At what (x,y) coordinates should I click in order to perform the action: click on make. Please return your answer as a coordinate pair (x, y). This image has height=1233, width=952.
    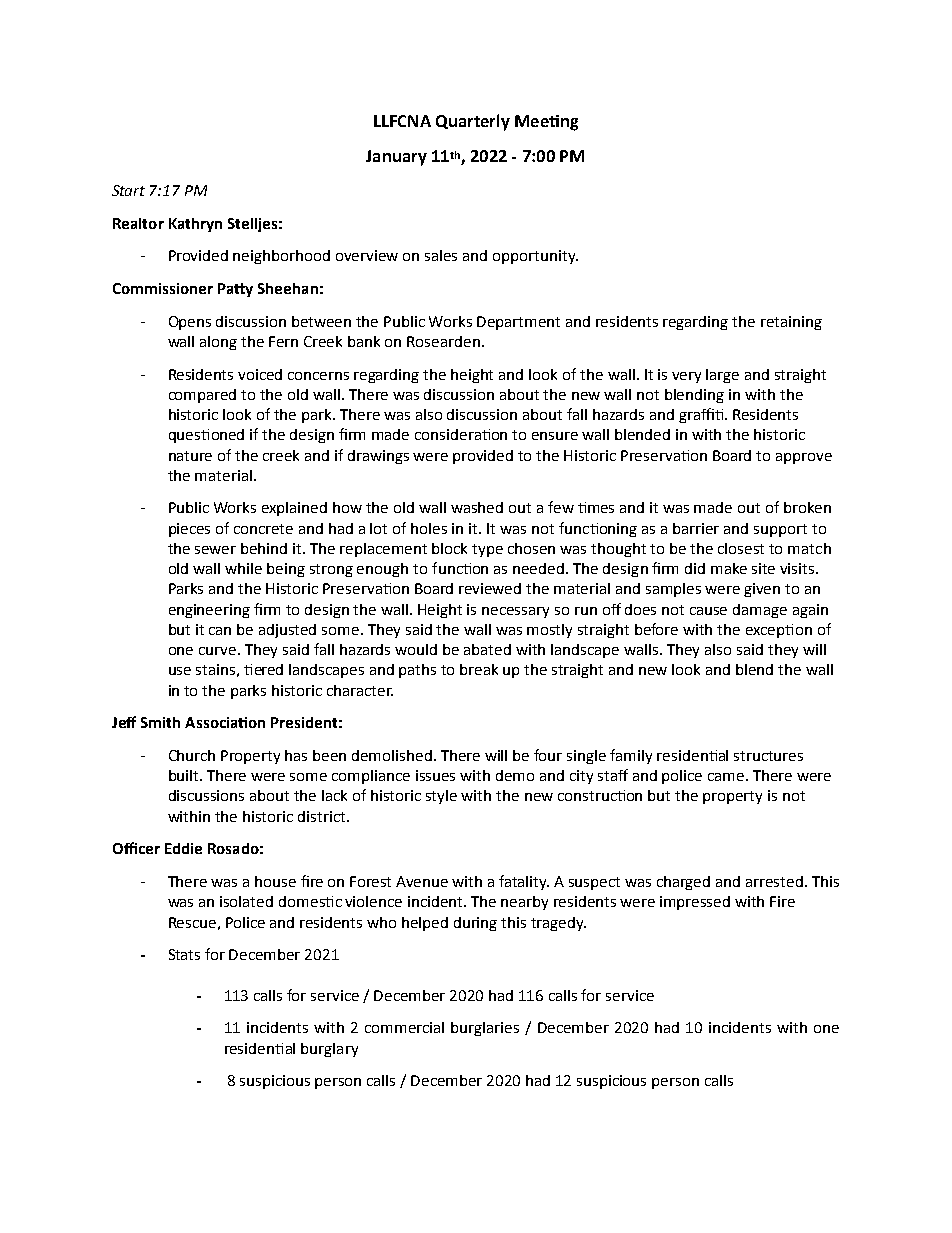
    Looking at the image, I should click on (729, 568).
